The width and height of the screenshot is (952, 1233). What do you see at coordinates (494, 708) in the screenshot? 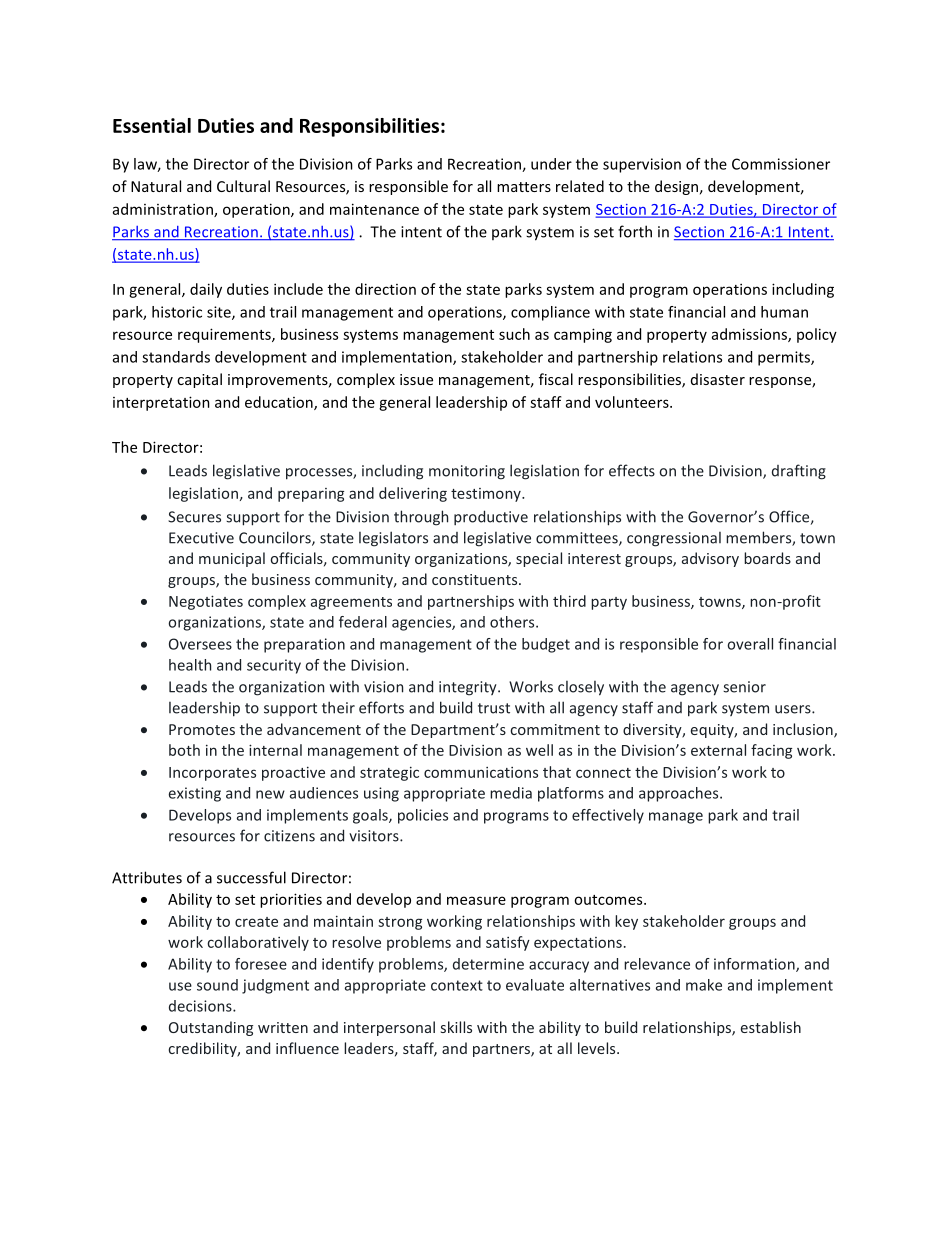
I see `trust` at bounding box center [494, 708].
